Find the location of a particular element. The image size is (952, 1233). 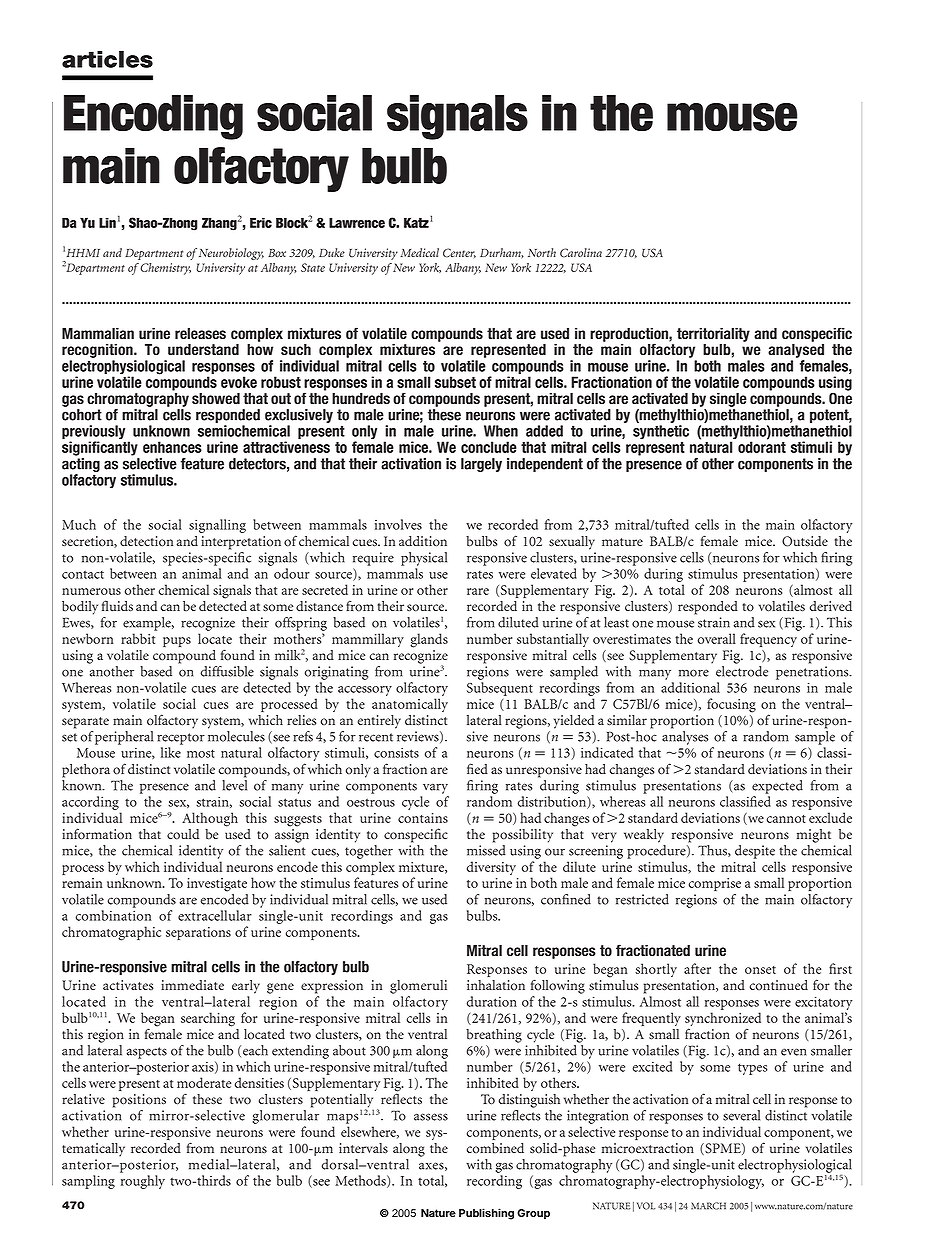

MARCH is located at coordinates (708, 1206).
